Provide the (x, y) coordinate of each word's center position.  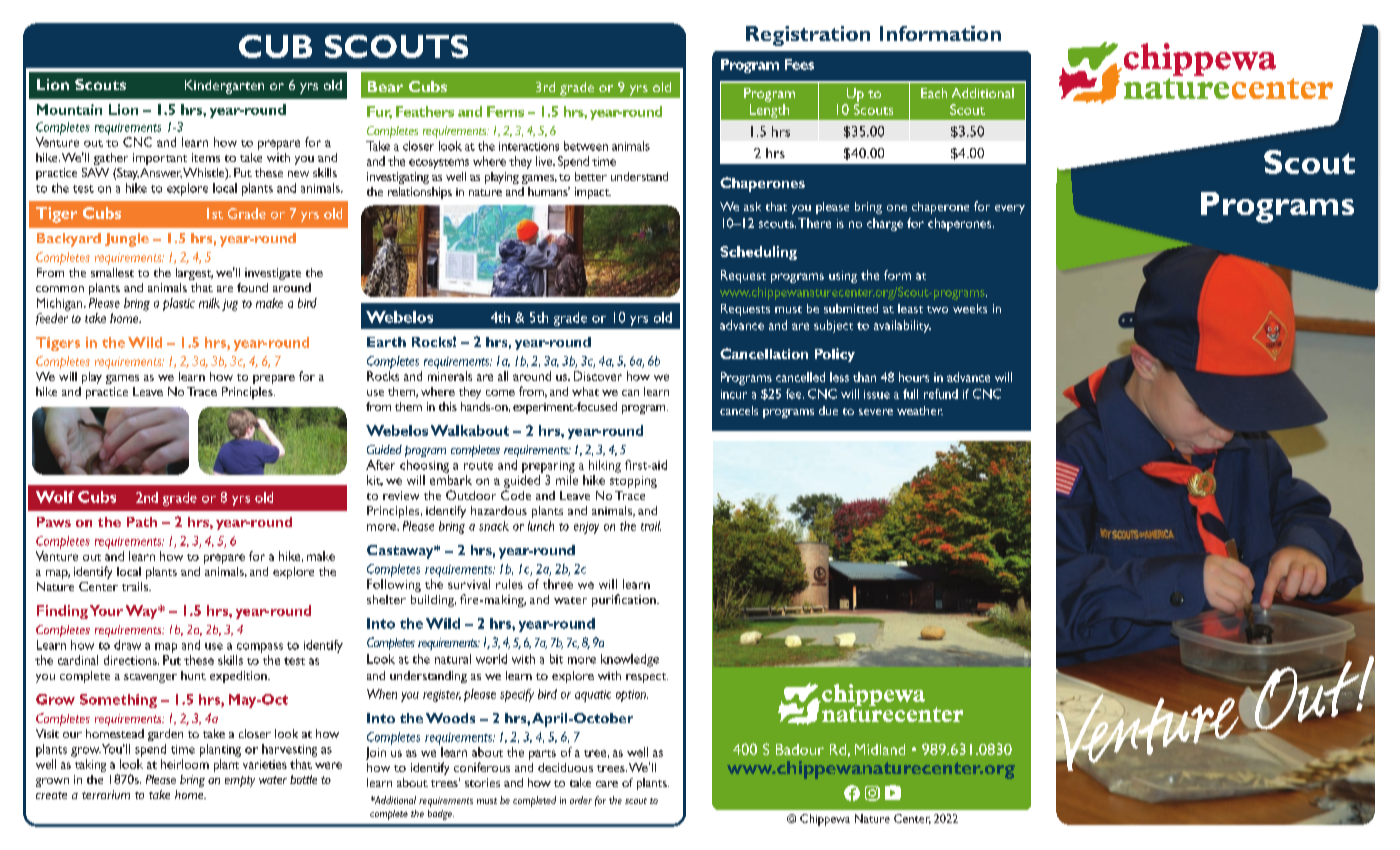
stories (482, 782)
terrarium (106, 794)
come (500, 393)
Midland (880, 749)
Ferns (505, 111)
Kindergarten (224, 87)
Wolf (55, 497)
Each (934, 93)
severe (876, 412)
